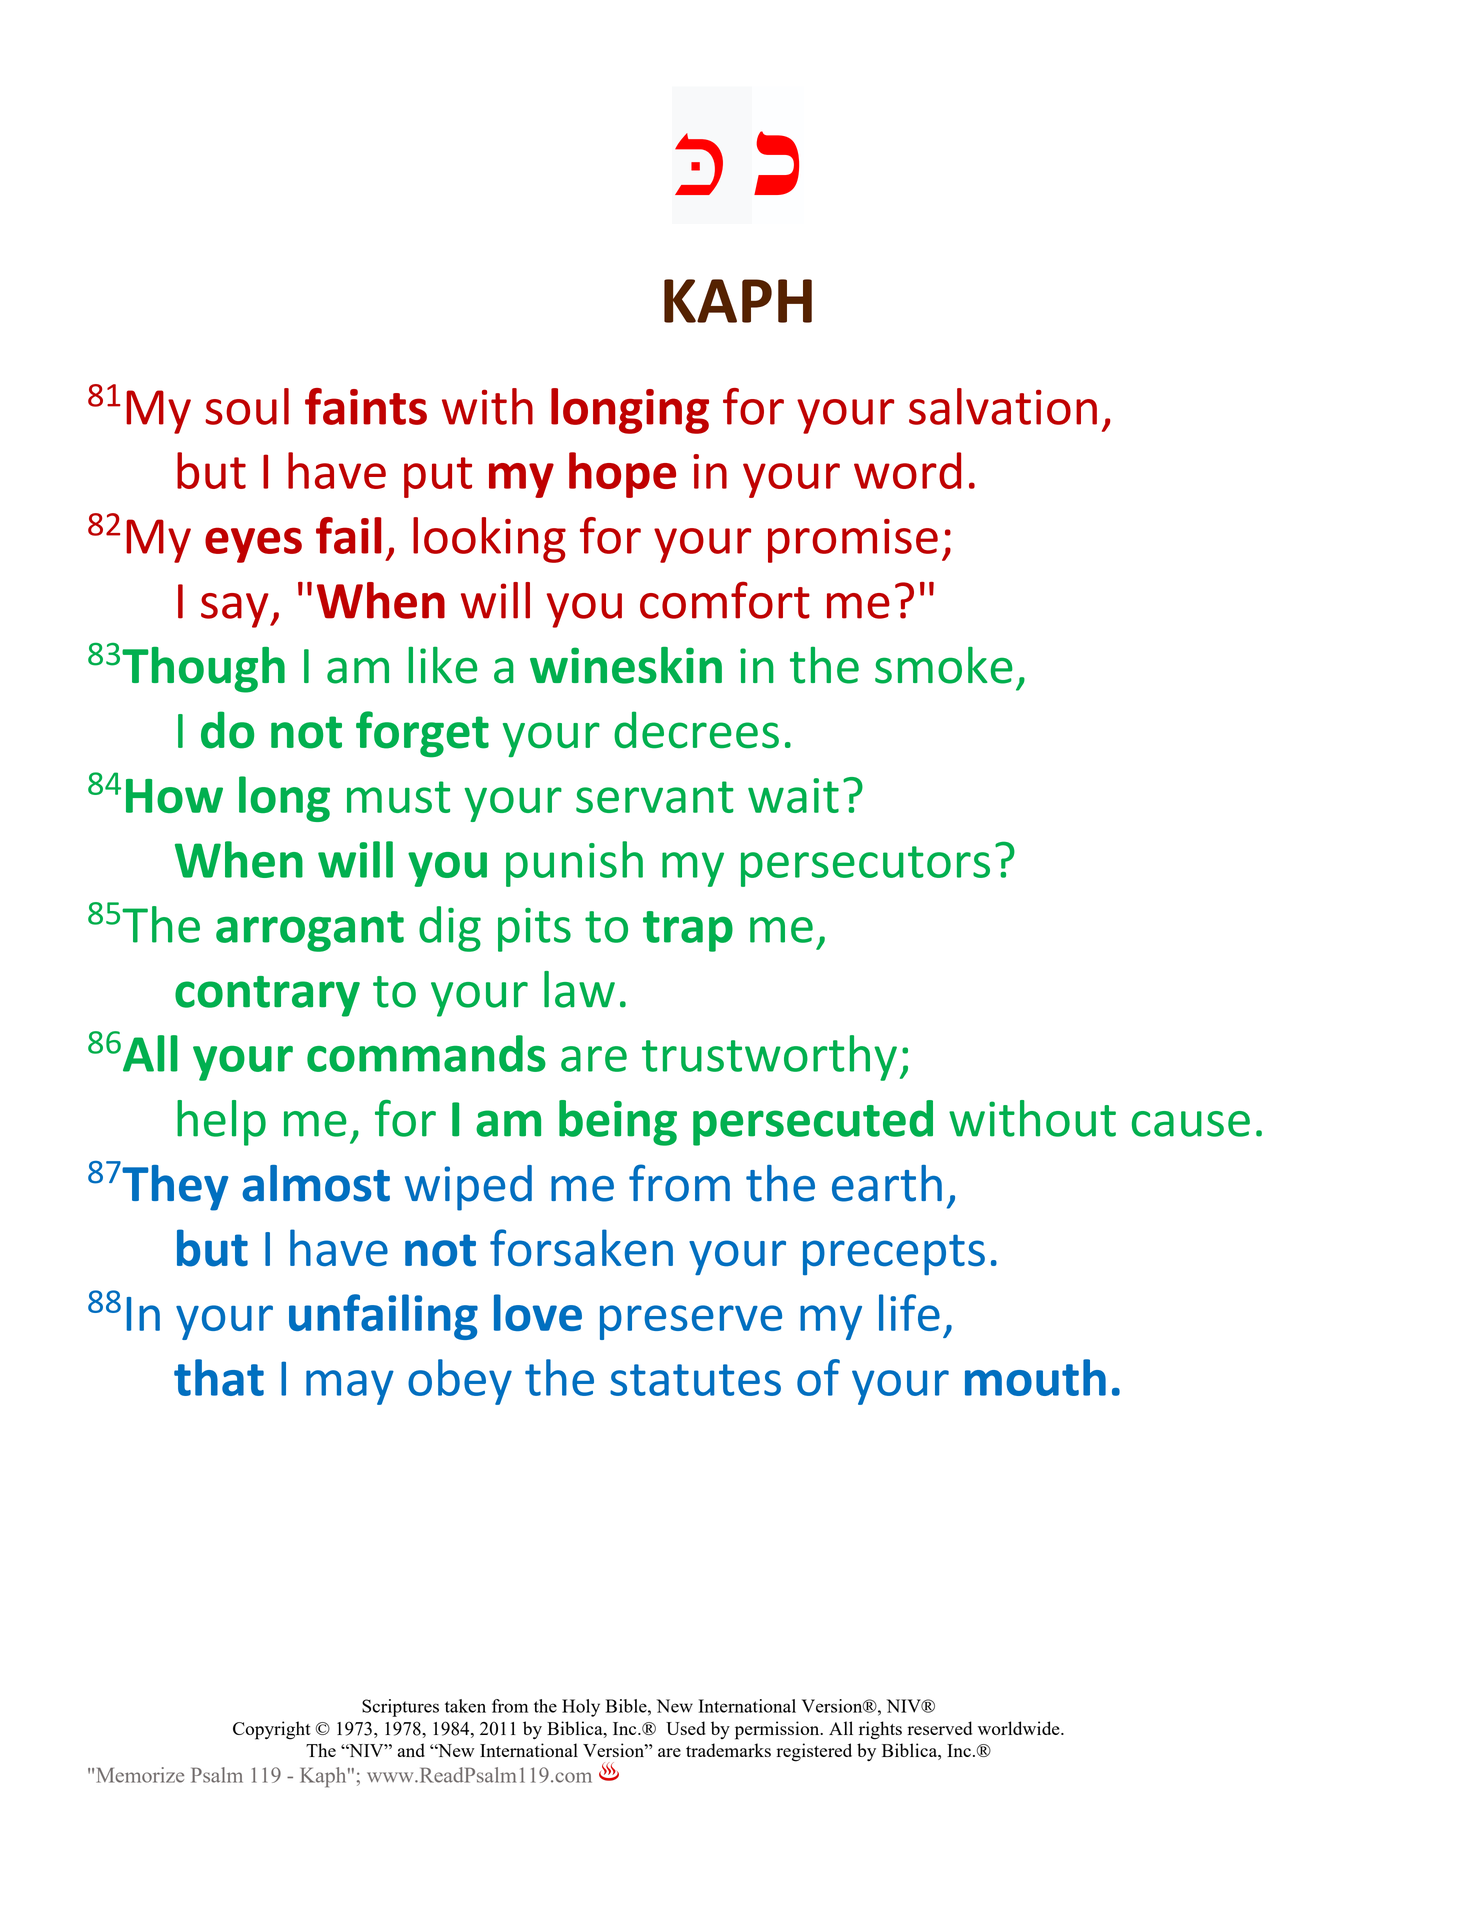  What do you see at coordinates (622, 475) in the screenshot?
I see `hope` at bounding box center [622, 475].
